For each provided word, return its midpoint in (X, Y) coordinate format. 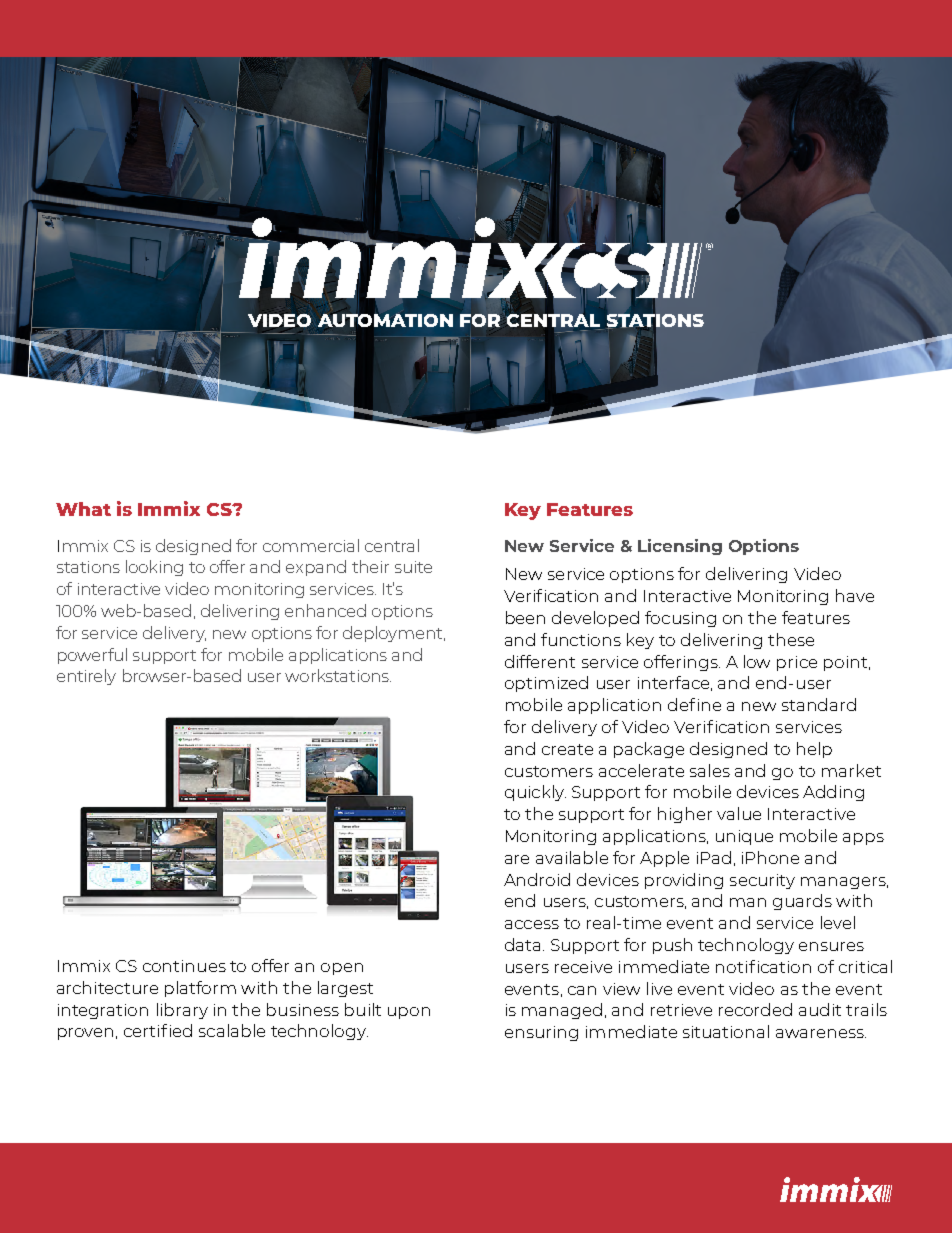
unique (744, 837)
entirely (86, 677)
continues (184, 966)
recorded (755, 1009)
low (757, 661)
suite (413, 567)
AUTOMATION (385, 320)
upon (409, 1013)
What (83, 509)
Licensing (680, 547)
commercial (311, 545)
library (182, 1011)
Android (537, 879)
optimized (546, 684)
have (855, 595)
